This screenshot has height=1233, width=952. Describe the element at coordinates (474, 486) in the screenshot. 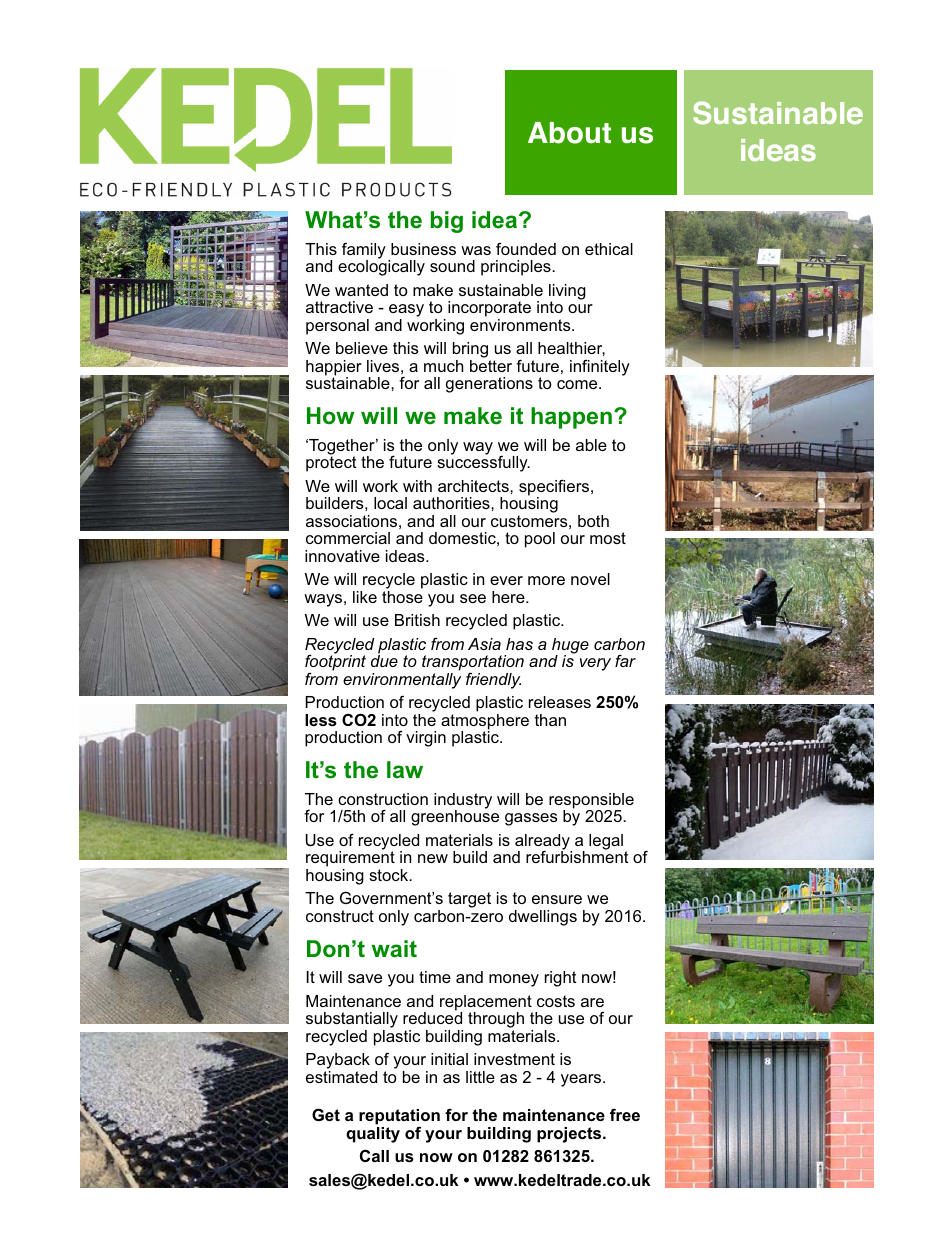

I see `architects` at that location.
